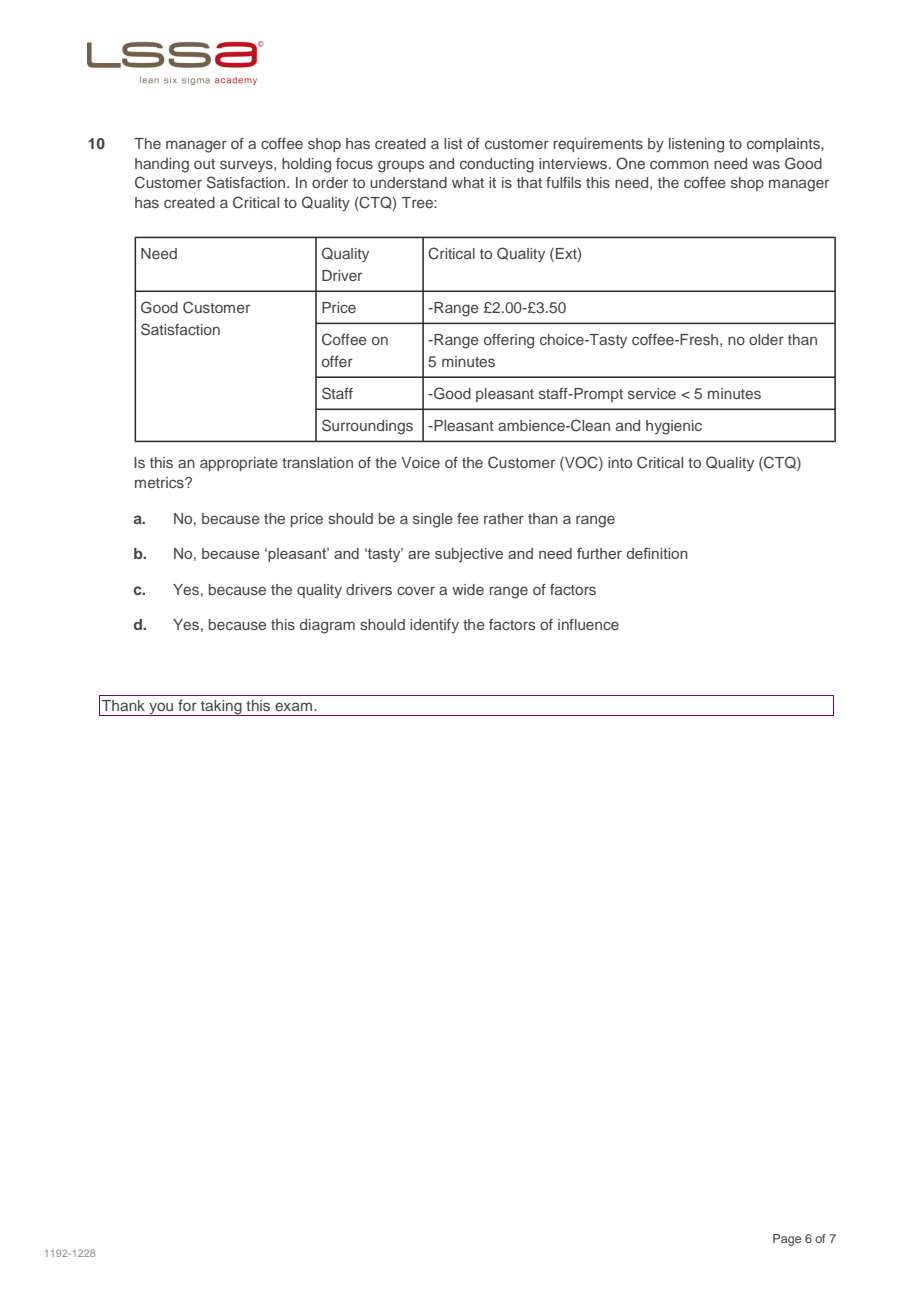 The height and width of the document is (1308, 924). Describe the element at coordinates (434, 626) in the document. I see `identify` at that location.
